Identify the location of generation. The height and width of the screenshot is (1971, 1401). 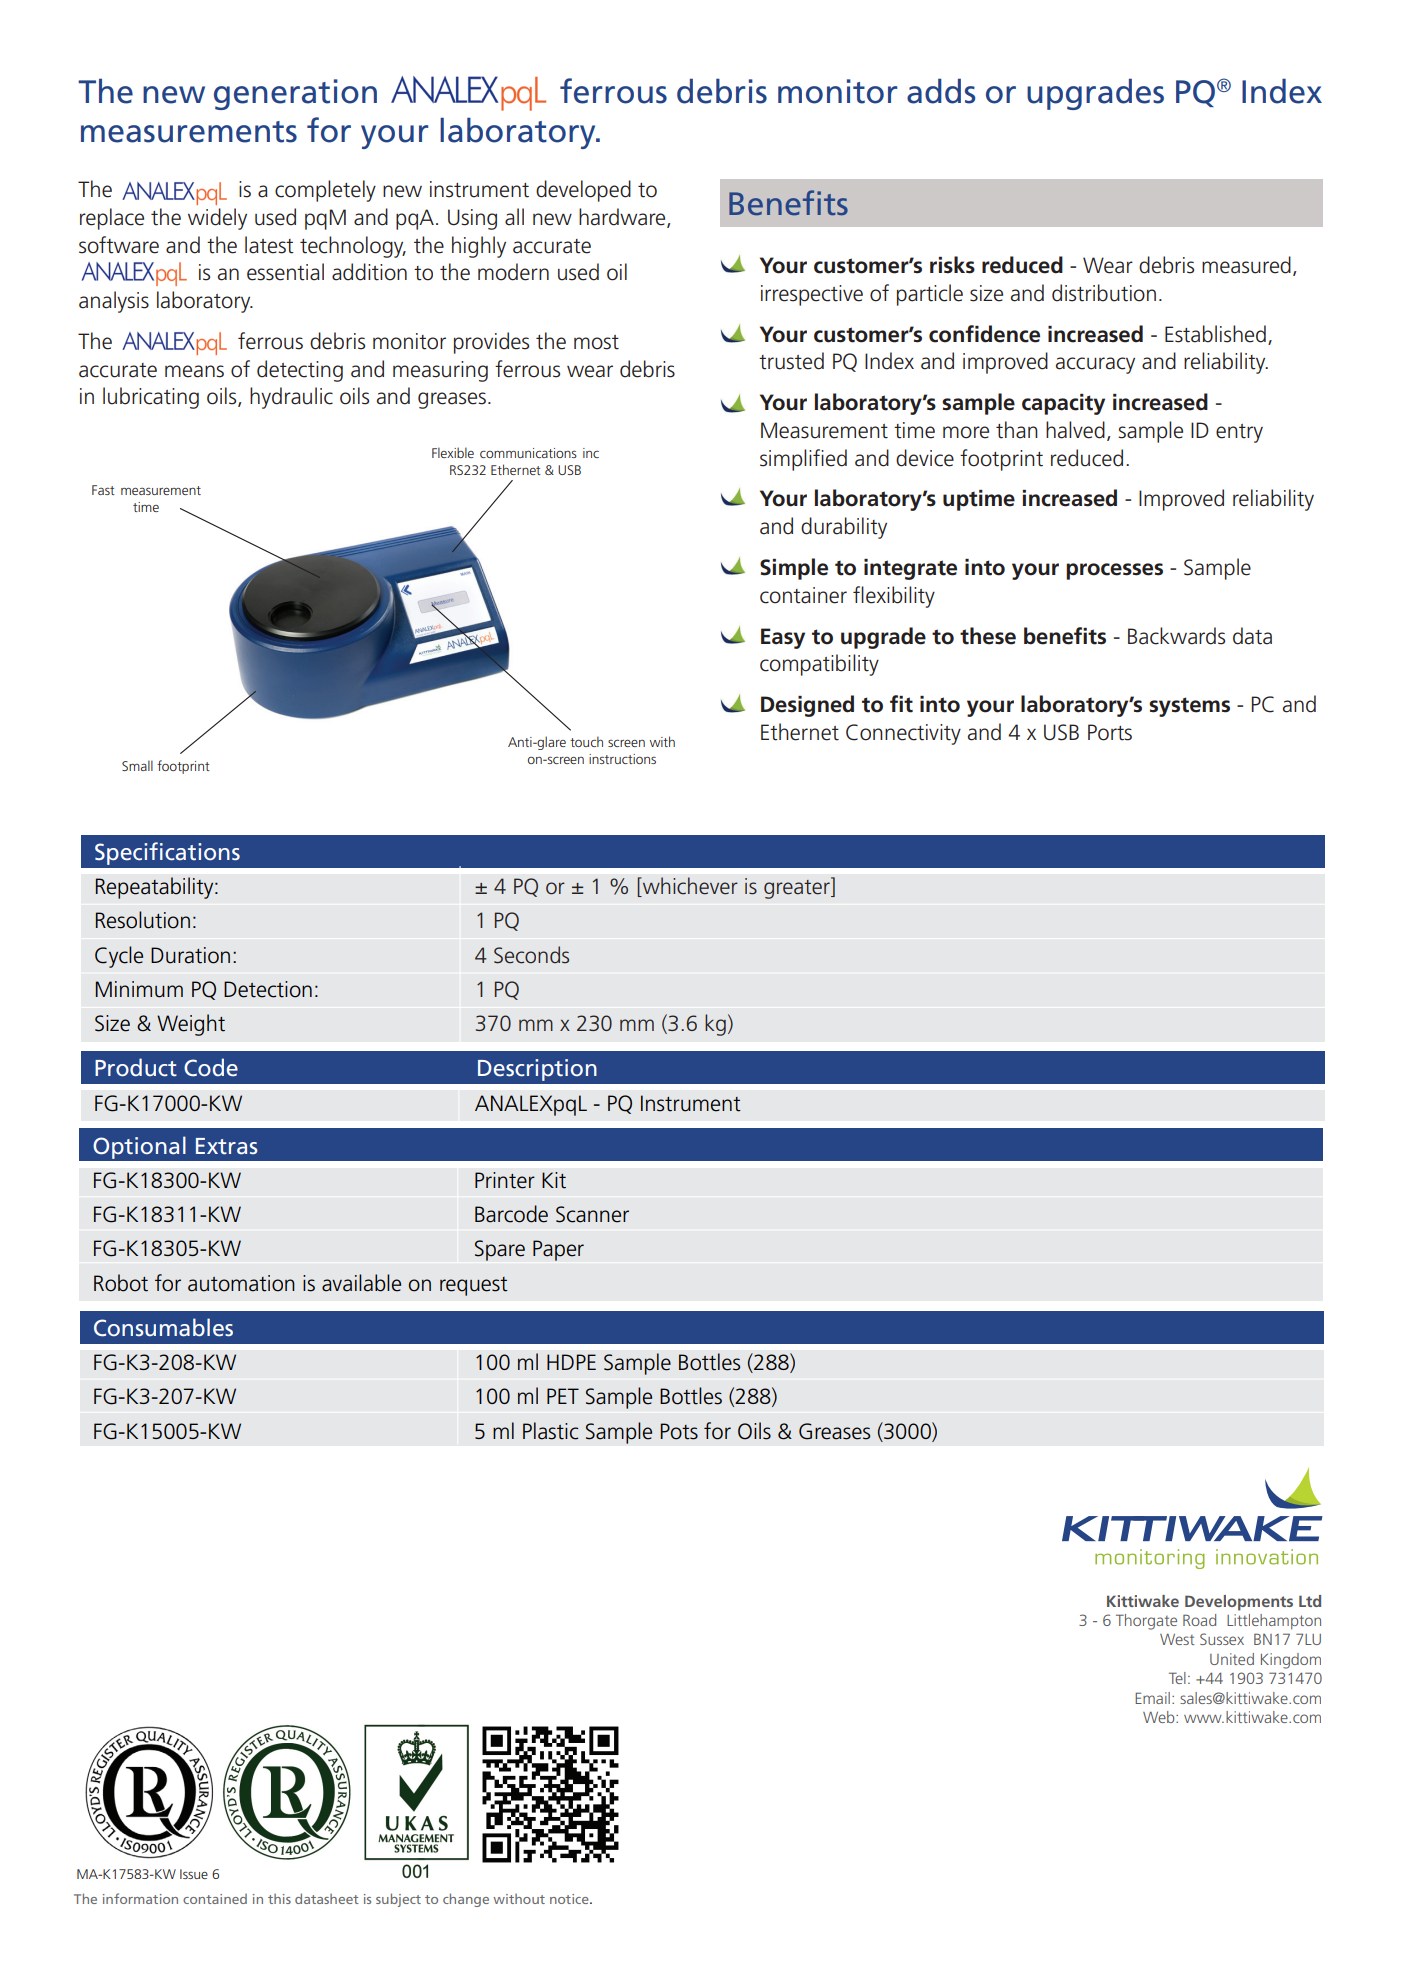
(295, 94).
